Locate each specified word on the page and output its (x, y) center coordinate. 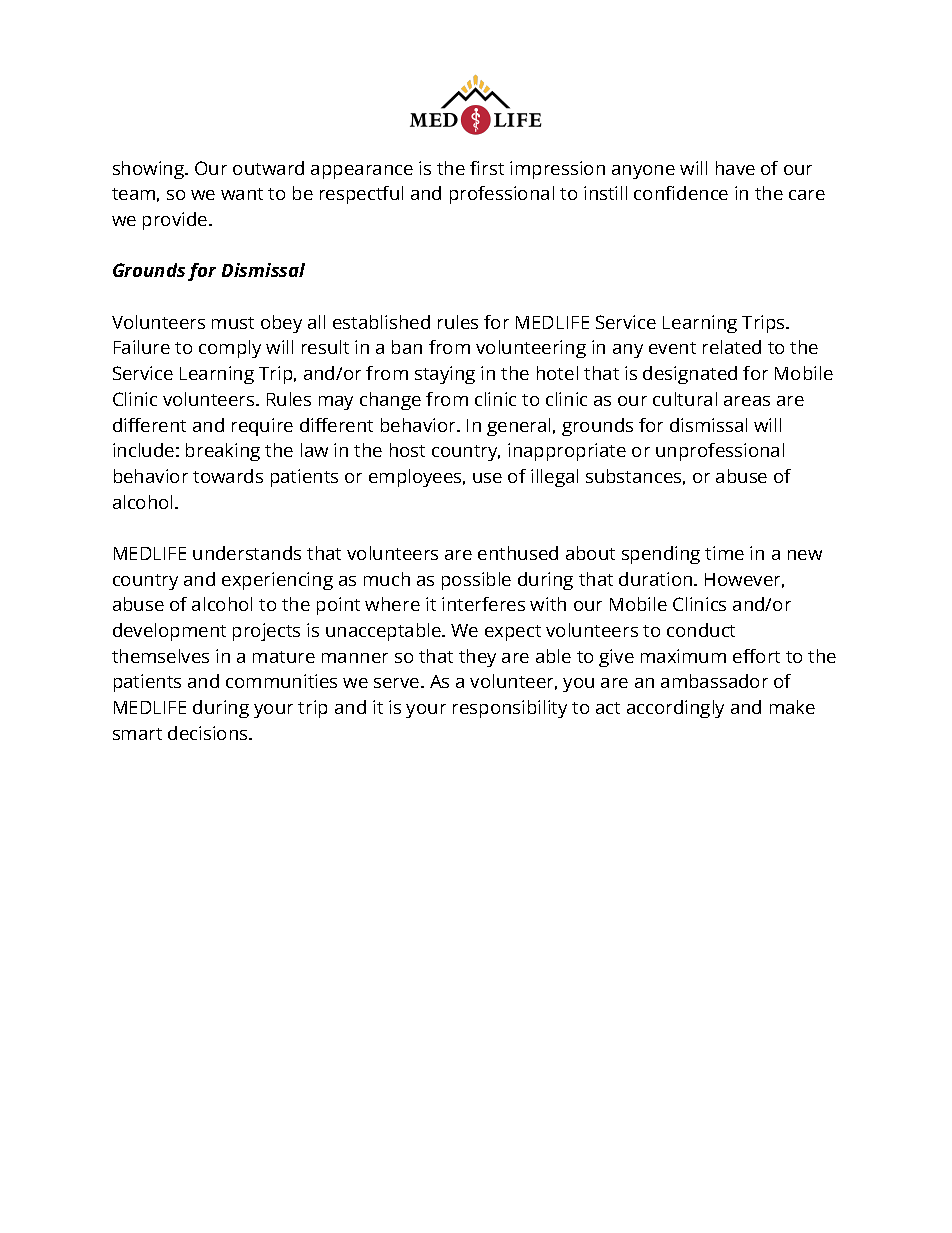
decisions (209, 733)
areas (747, 401)
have (735, 168)
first (487, 168)
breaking (223, 452)
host (407, 450)
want (242, 194)
